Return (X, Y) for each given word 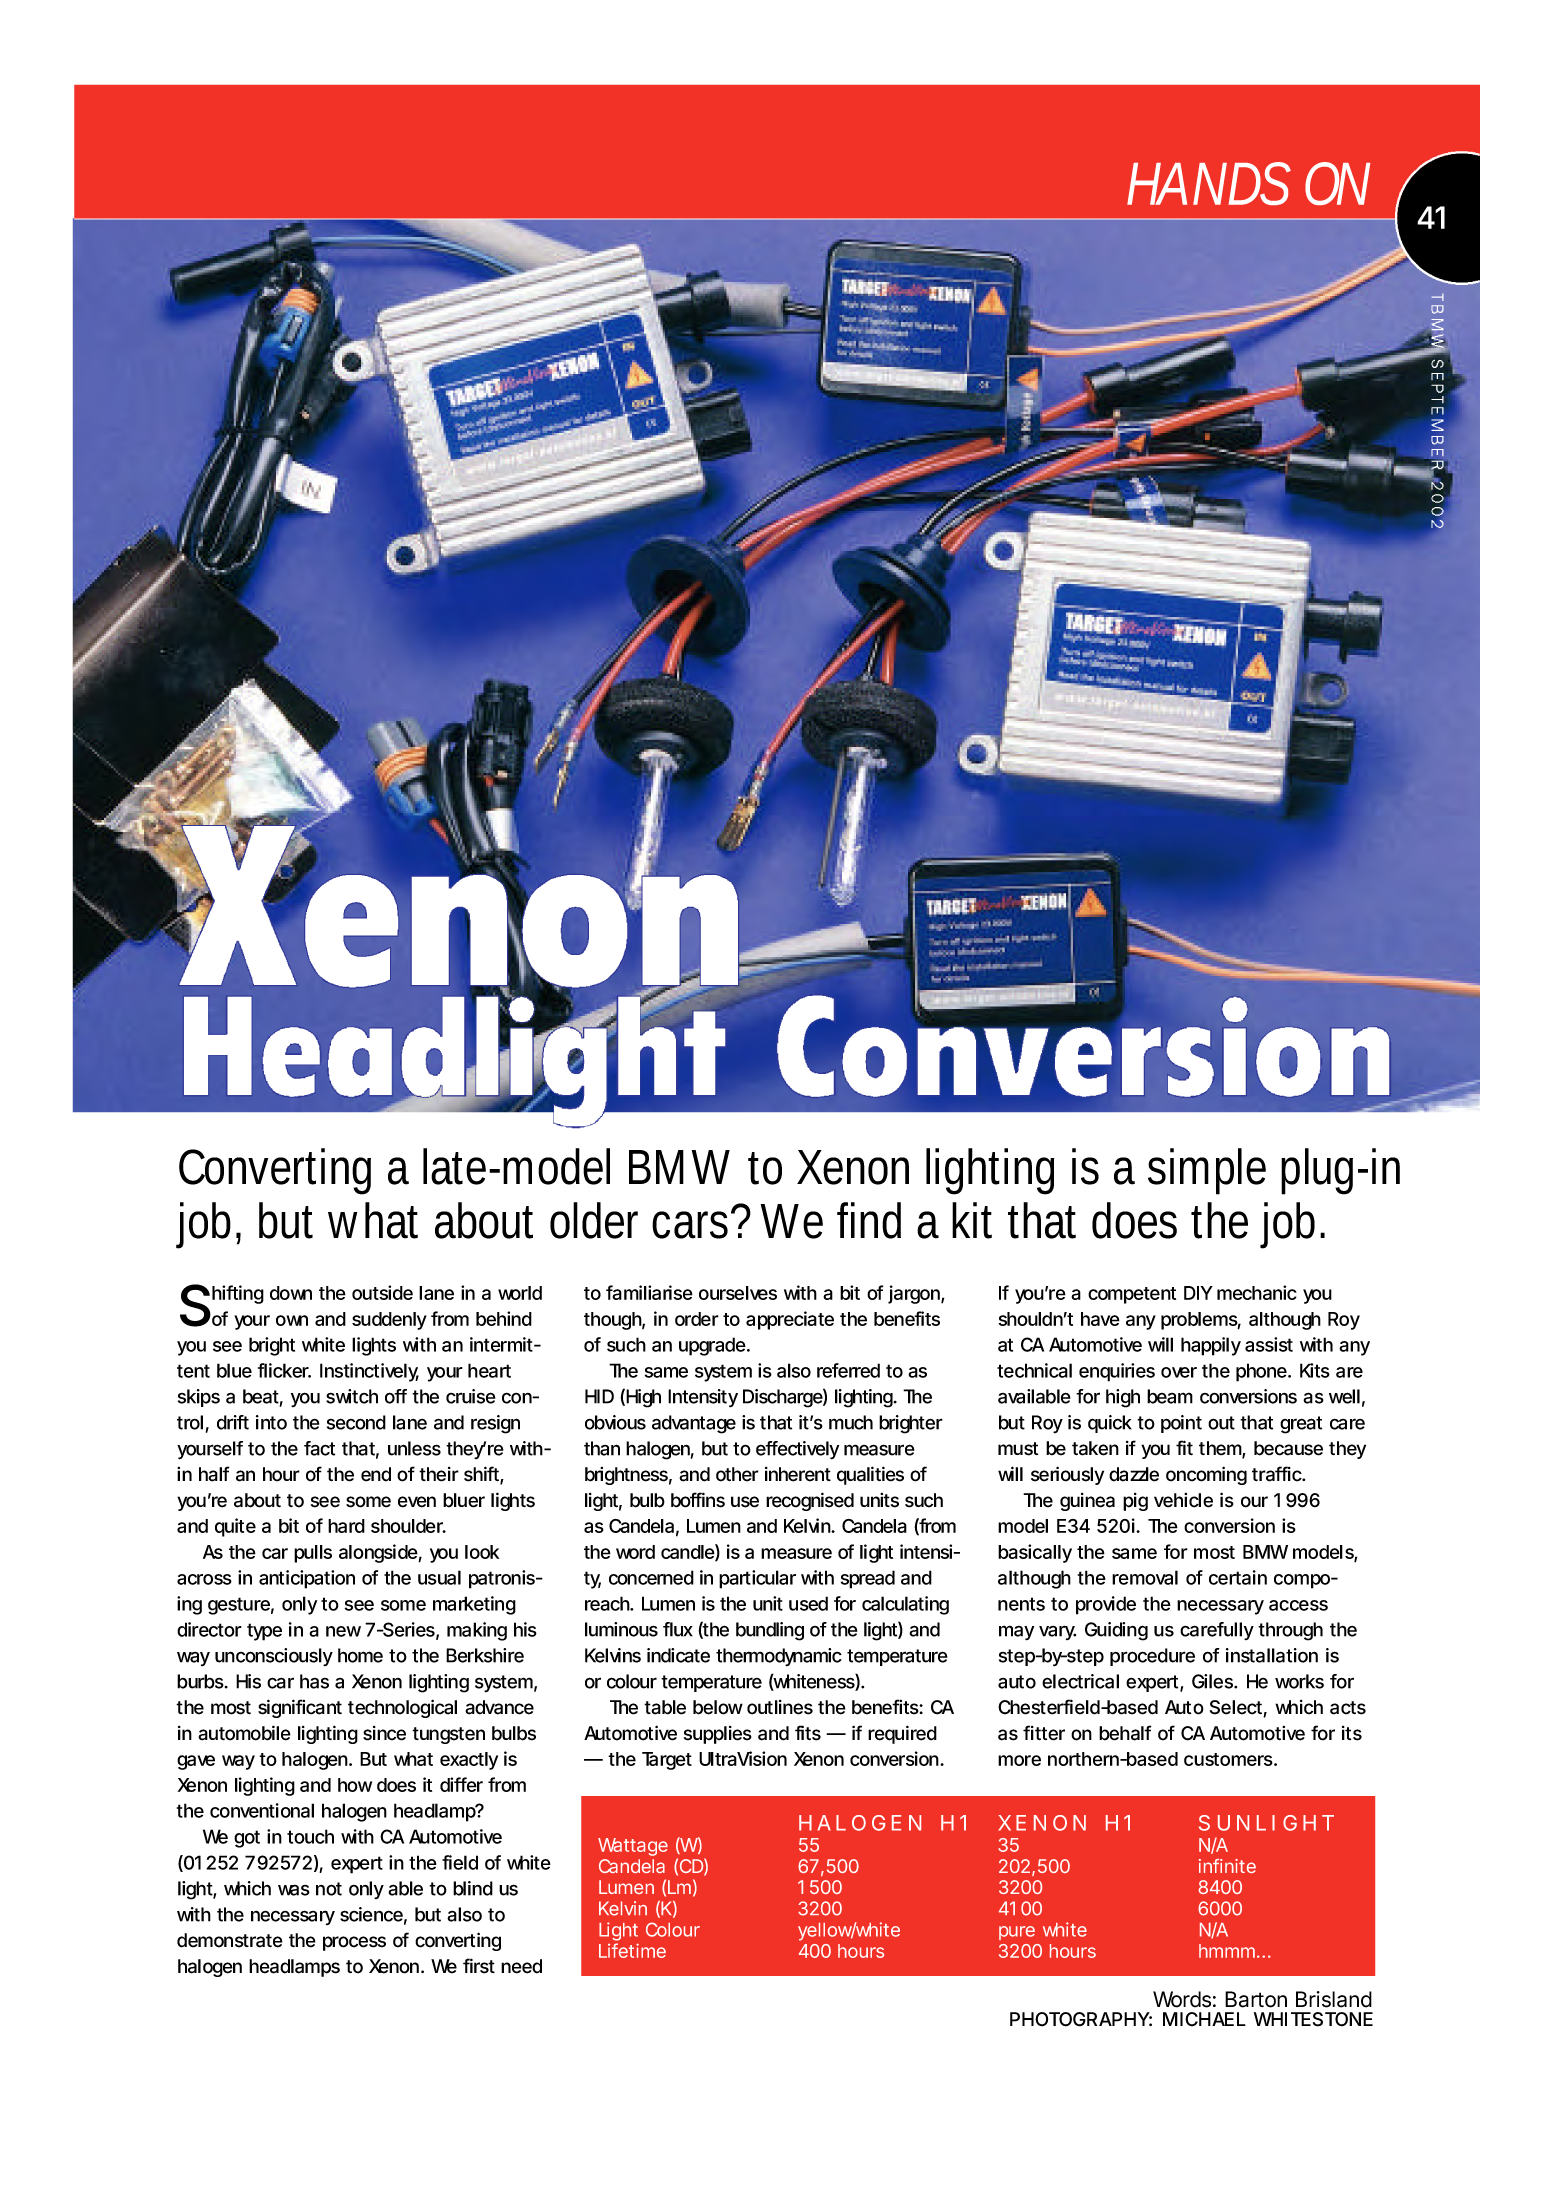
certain (1238, 1577)
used (808, 1603)
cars (694, 1224)
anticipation (307, 1579)
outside (382, 1292)
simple (1207, 1171)
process (354, 1943)
